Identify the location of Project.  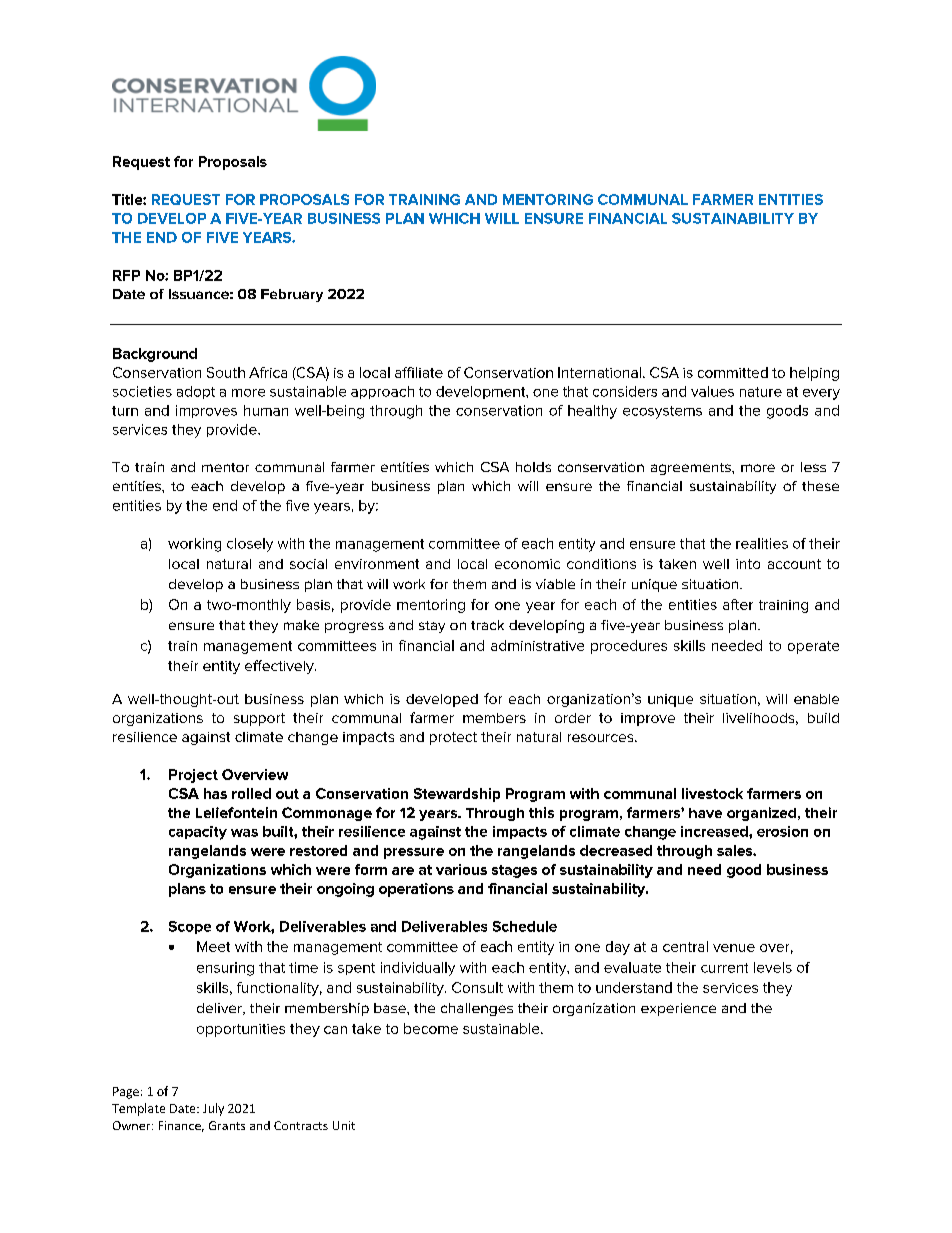
(193, 776).
